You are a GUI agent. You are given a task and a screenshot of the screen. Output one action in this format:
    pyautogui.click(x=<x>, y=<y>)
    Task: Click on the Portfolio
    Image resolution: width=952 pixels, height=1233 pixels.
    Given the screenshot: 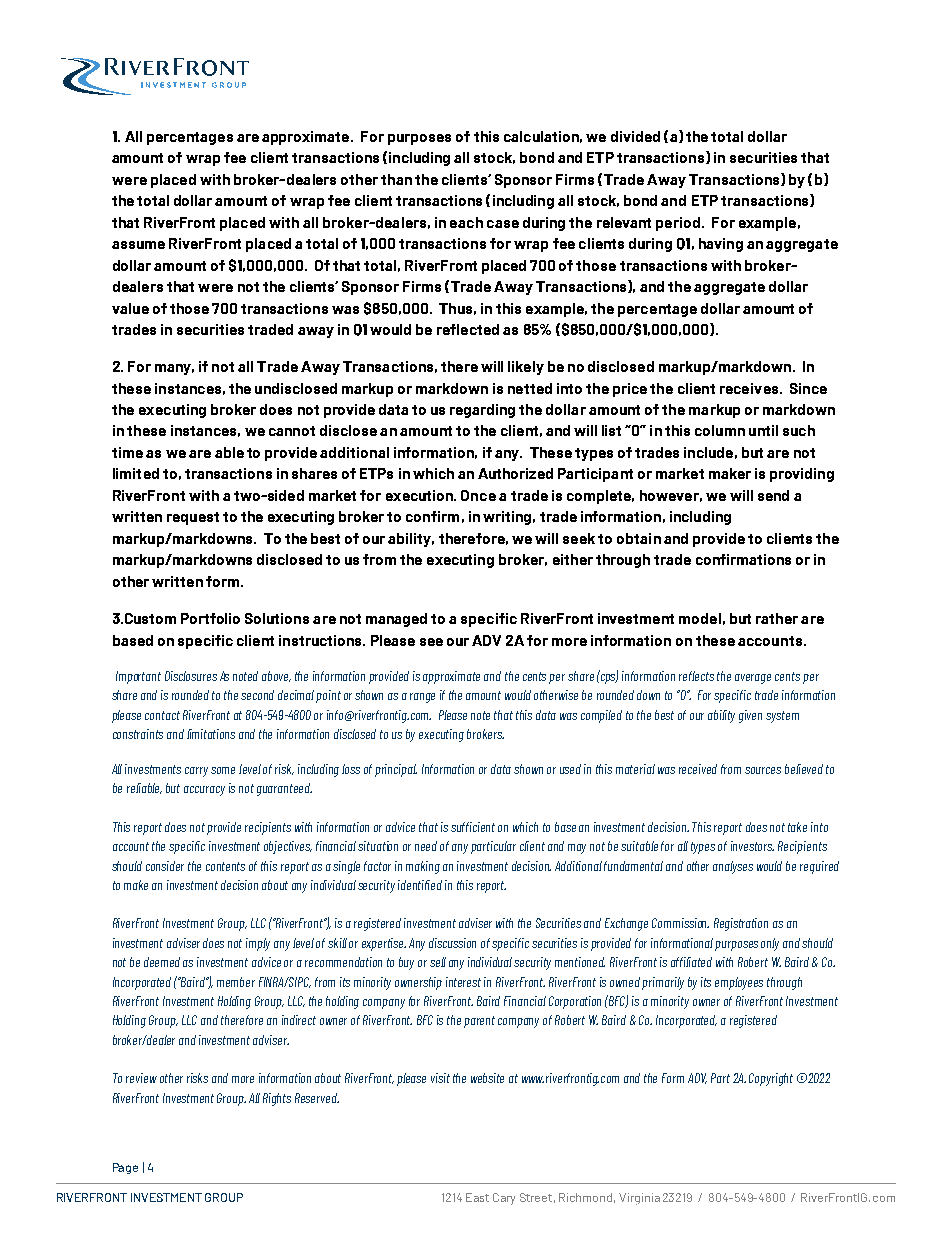 What is the action you would take?
    pyautogui.click(x=210, y=618)
